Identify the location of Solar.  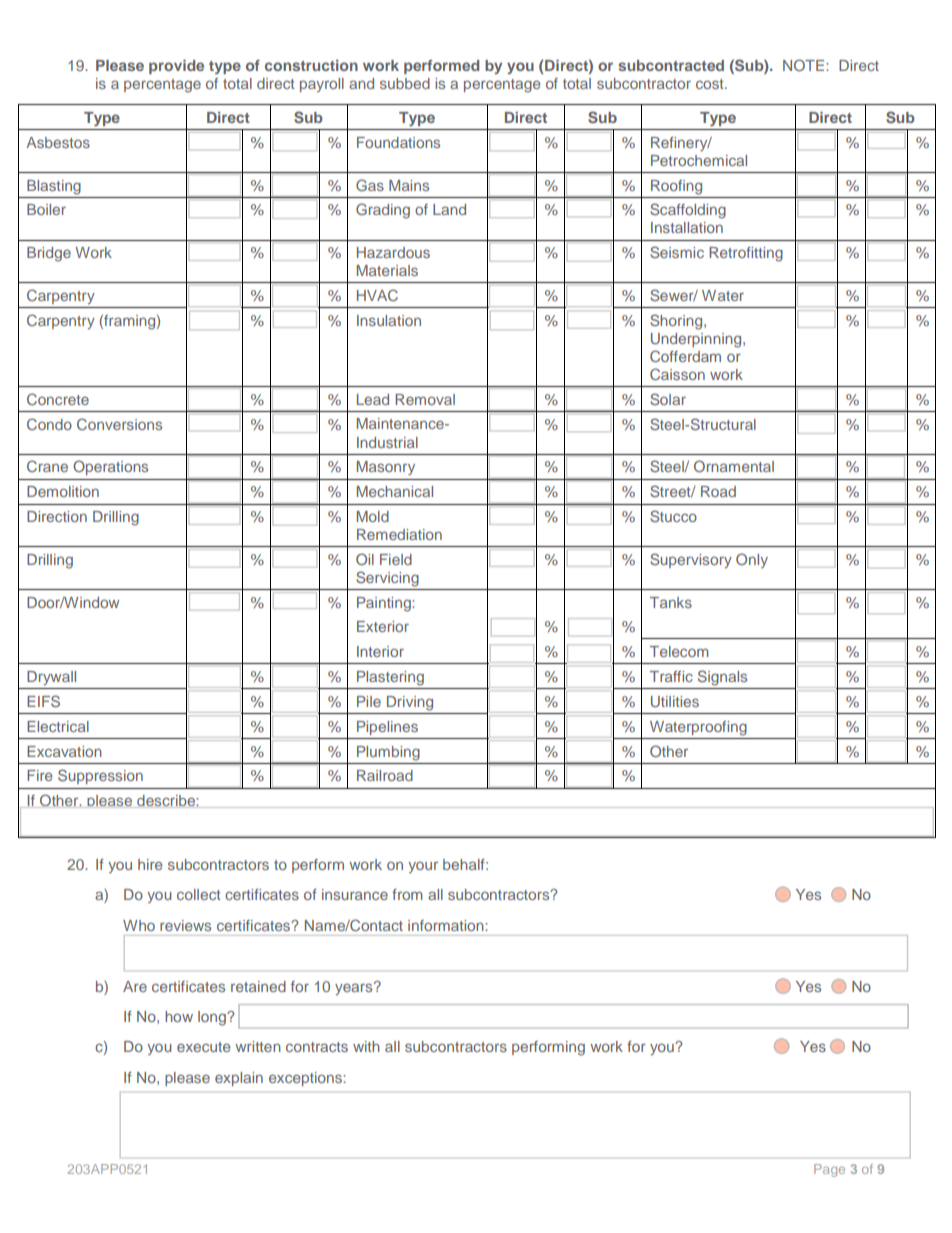
(668, 399).
